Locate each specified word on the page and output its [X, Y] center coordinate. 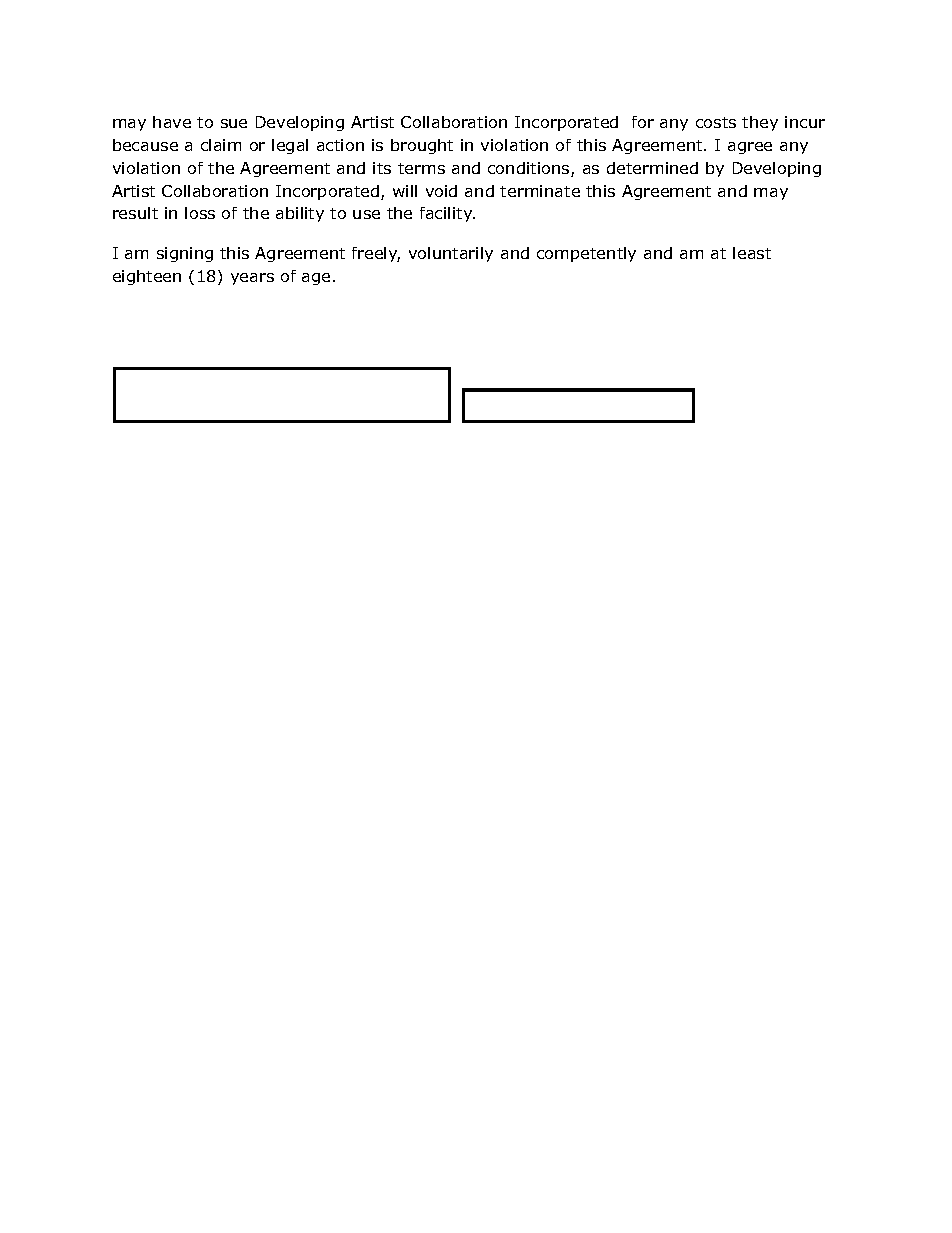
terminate [540, 191]
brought [422, 146]
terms [421, 168]
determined [652, 168]
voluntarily [451, 254]
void [441, 191]
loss [200, 213]
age [316, 279]
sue [234, 123]
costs [716, 122]
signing [185, 254]
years [252, 279]
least [752, 253]
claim [221, 145]
